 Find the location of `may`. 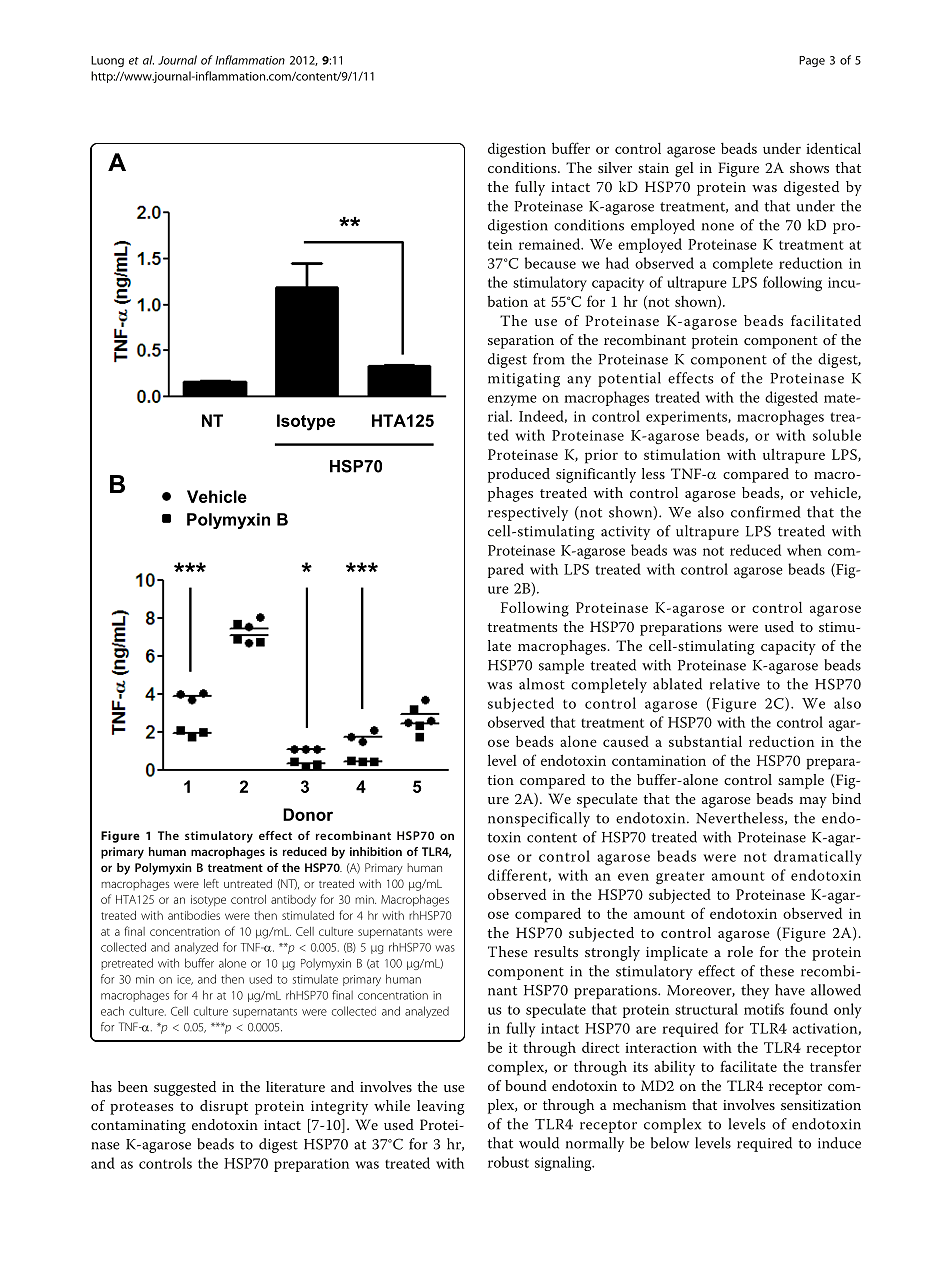

may is located at coordinates (813, 802).
